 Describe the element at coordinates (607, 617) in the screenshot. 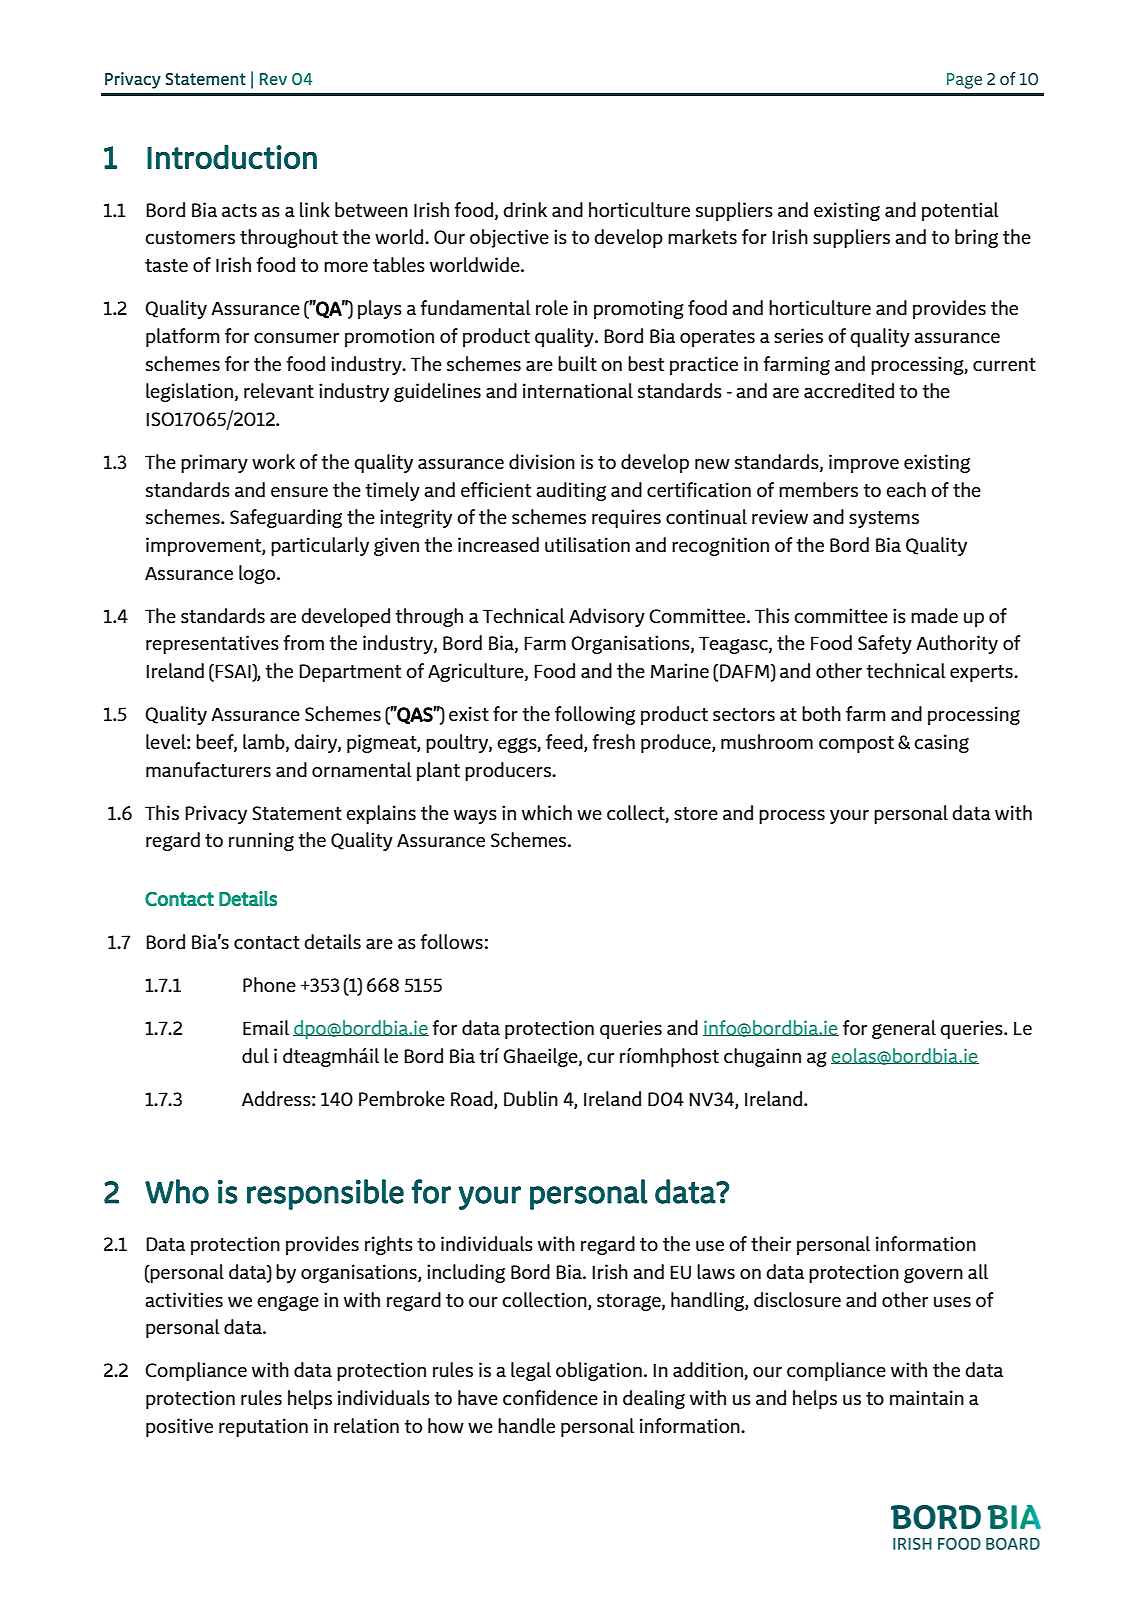

I see `Advisory` at that location.
